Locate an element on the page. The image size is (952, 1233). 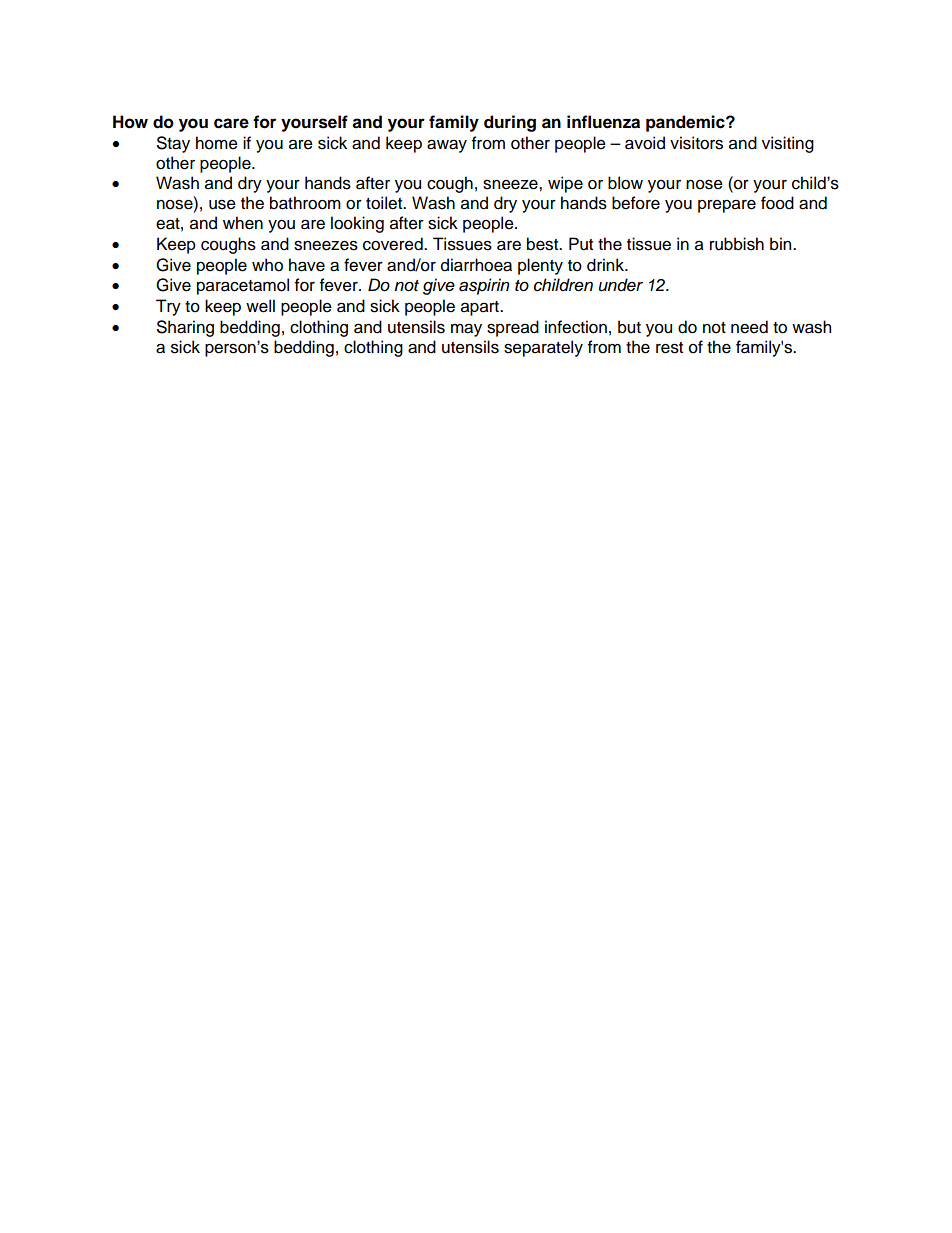
drink is located at coordinates (606, 265).
